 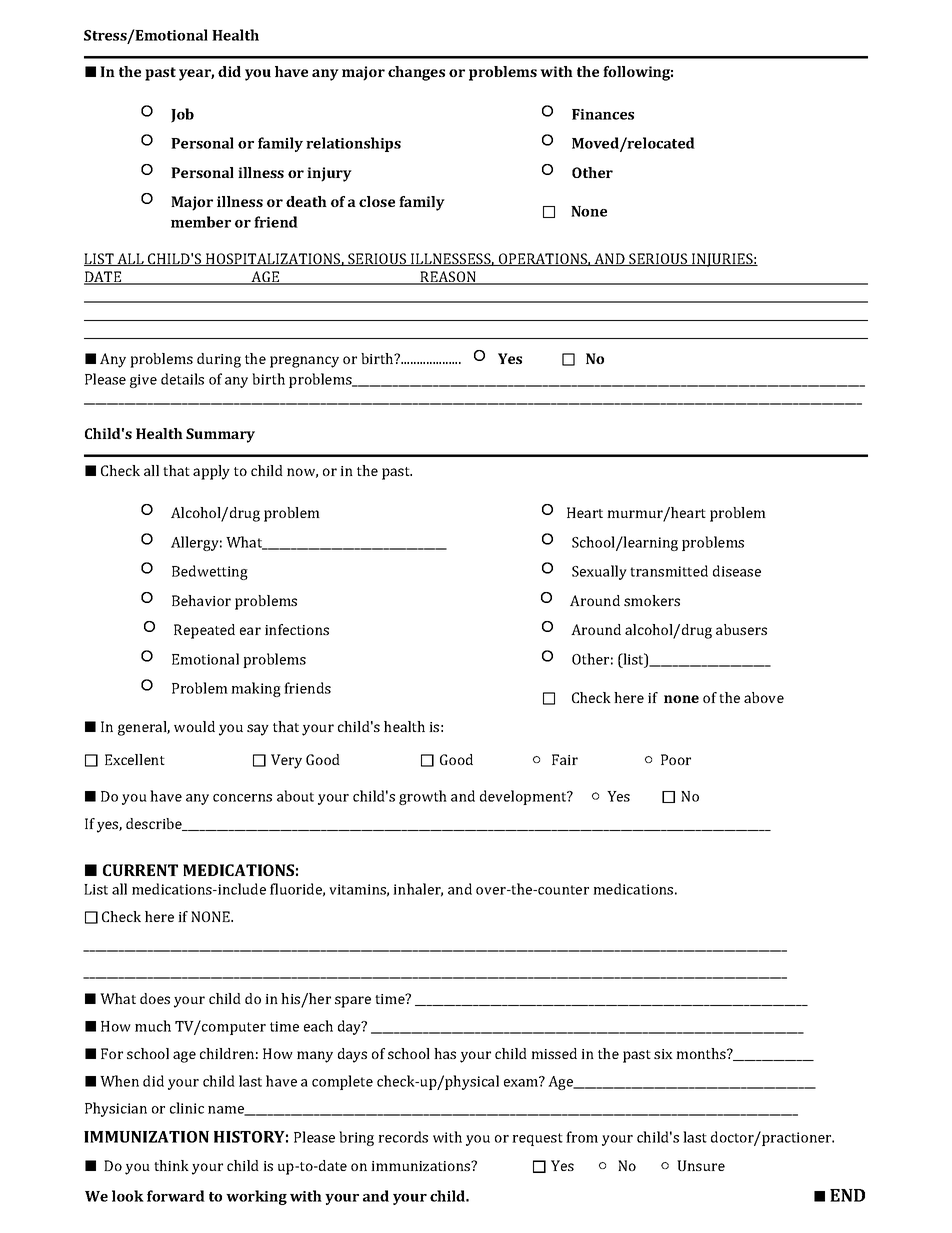 I want to click on Poor, so click(x=676, y=759).
